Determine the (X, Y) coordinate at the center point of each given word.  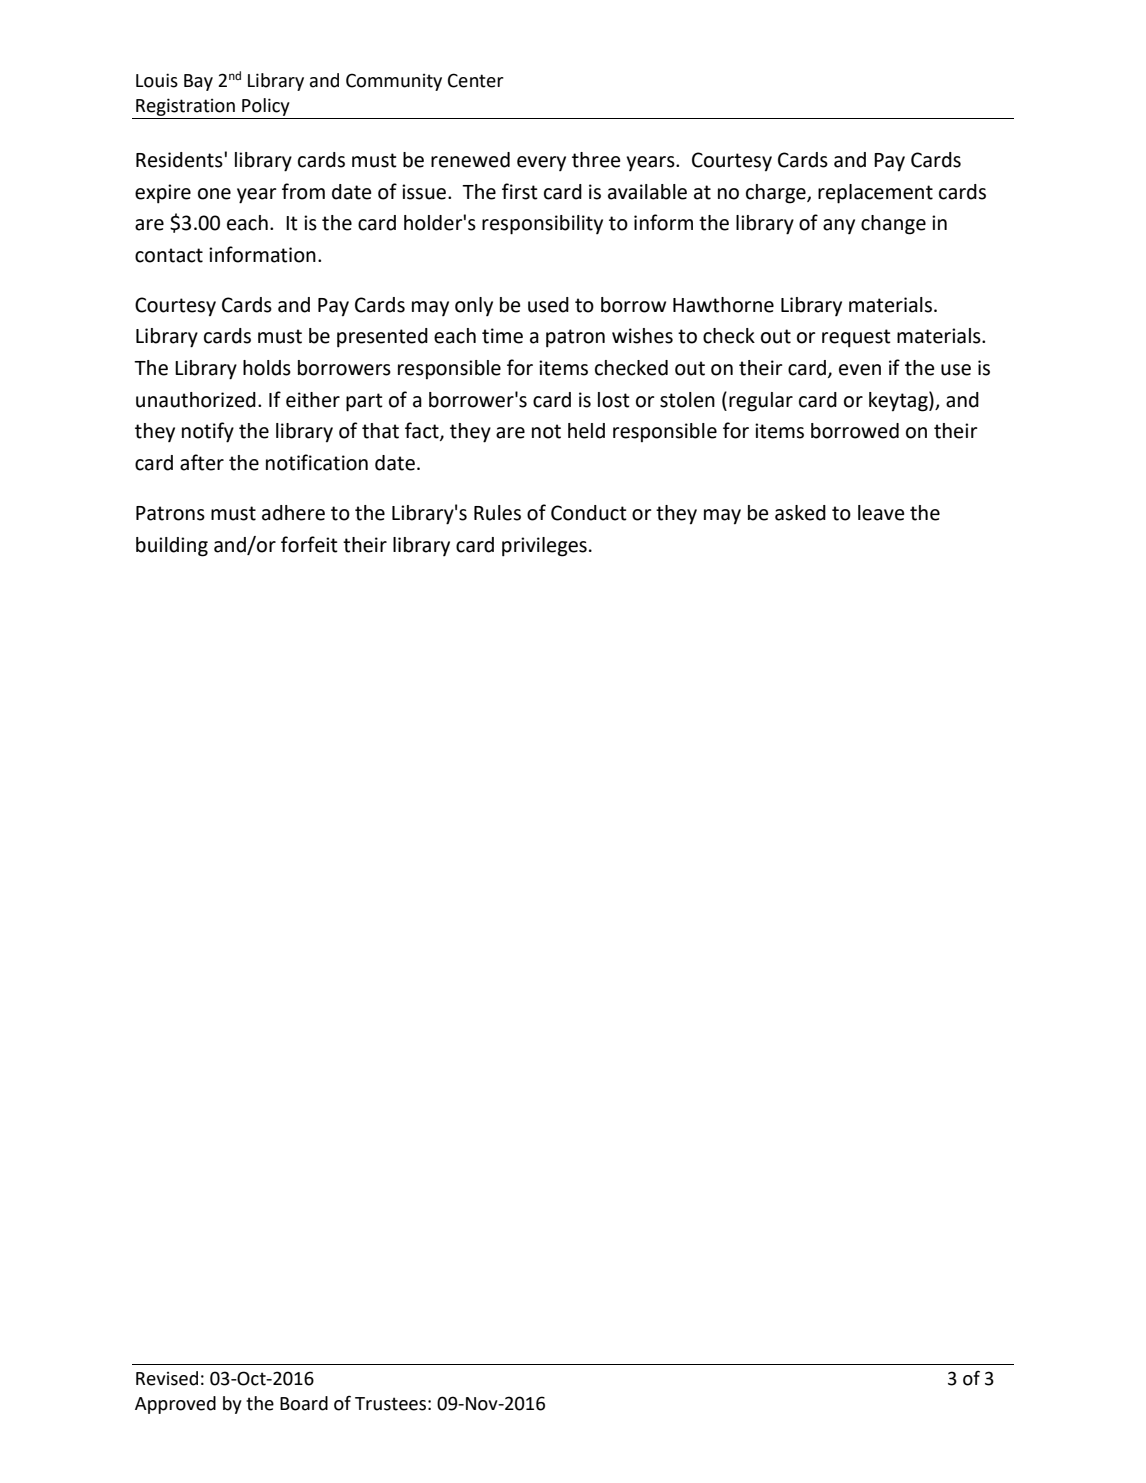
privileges (544, 547)
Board (304, 1403)
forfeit (309, 544)
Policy (266, 107)
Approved (175, 1405)
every (541, 163)
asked (800, 513)
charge (777, 194)
